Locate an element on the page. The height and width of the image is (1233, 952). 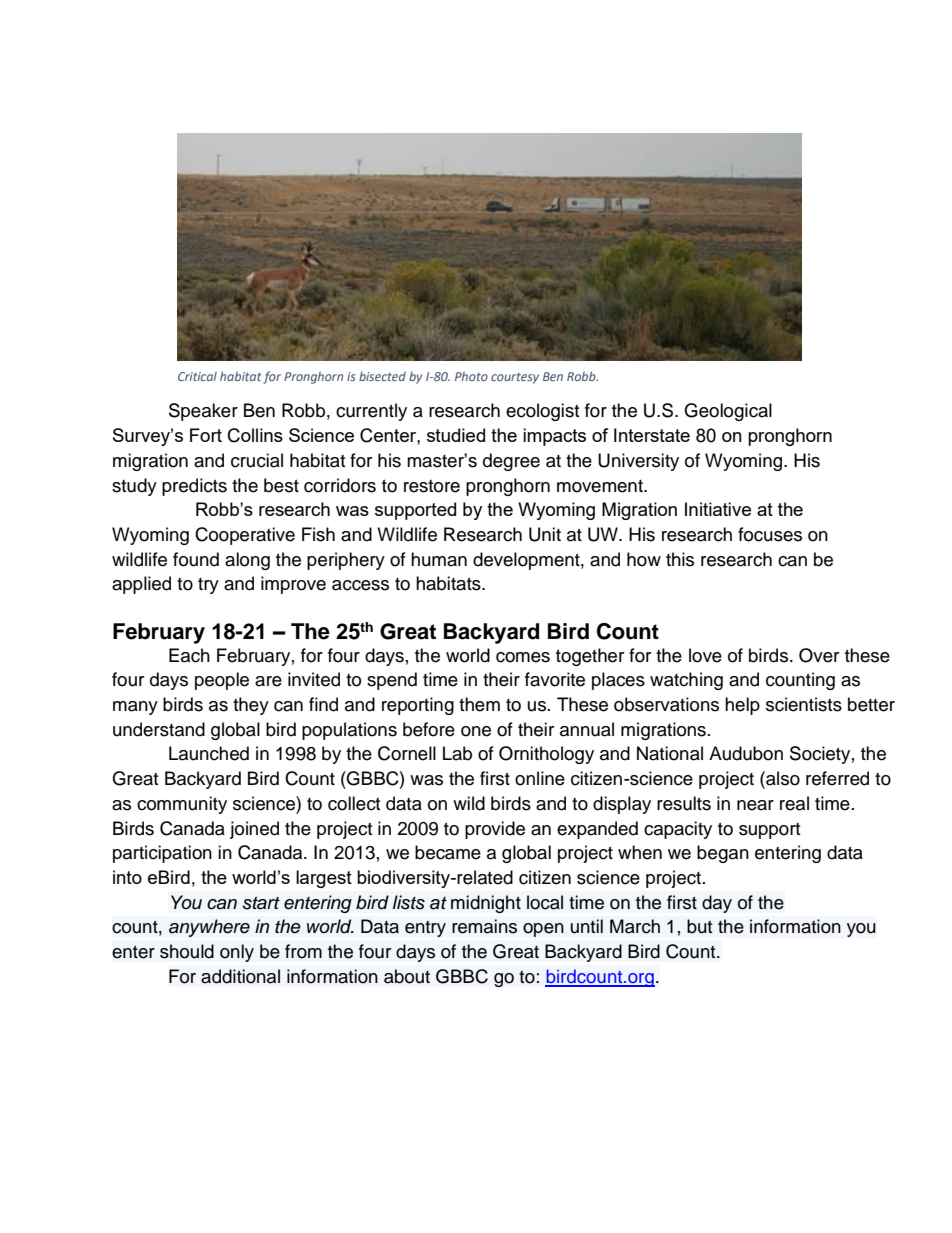
human is located at coordinates (439, 559).
